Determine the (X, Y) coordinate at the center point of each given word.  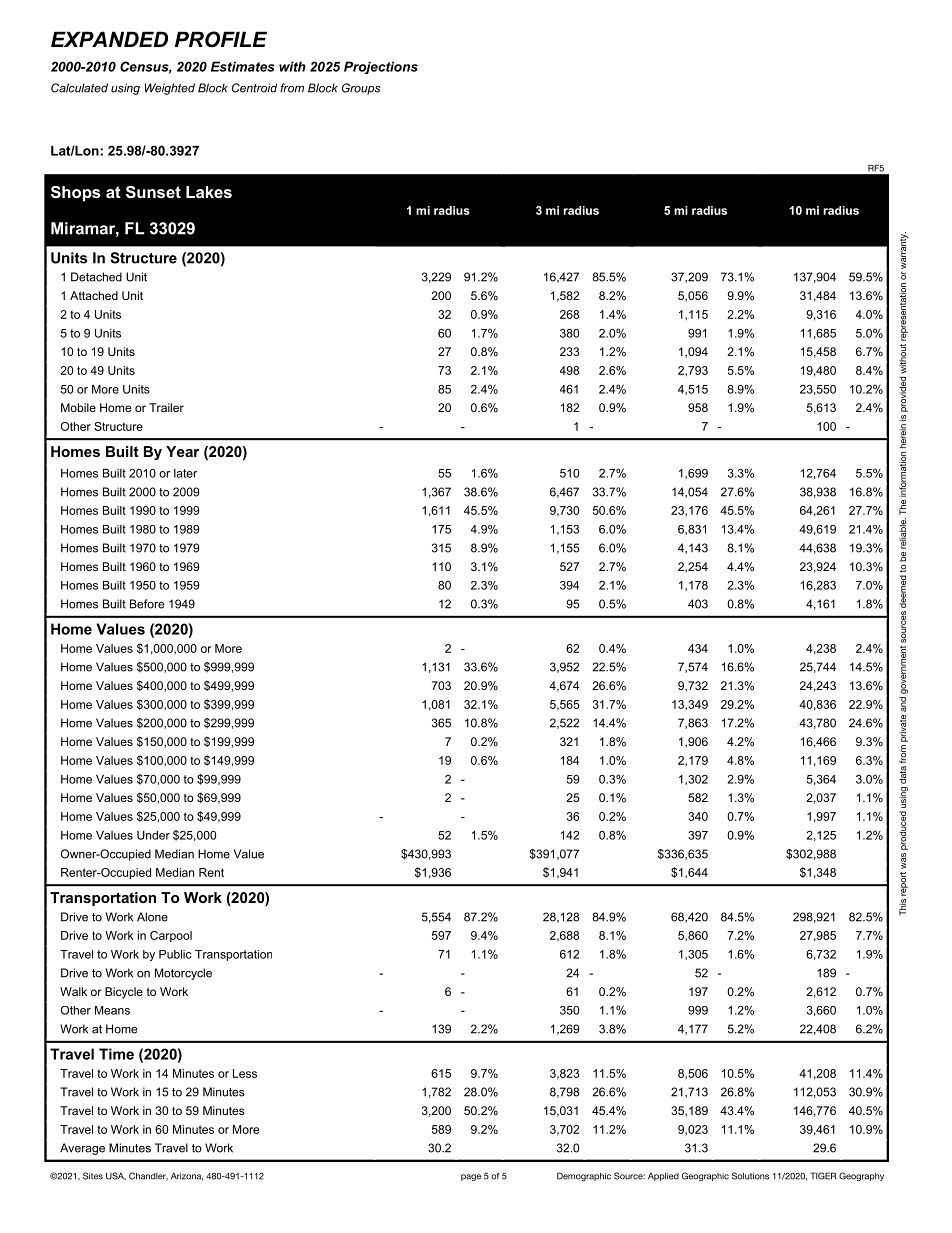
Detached (96, 277)
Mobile (78, 407)
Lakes (209, 192)
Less (245, 1073)
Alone (152, 917)
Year (182, 451)
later (185, 473)
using (125, 89)
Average (82, 1149)
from (292, 88)
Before (147, 604)
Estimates (243, 66)
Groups (361, 89)
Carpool (171, 936)
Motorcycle (183, 974)
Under (153, 835)
